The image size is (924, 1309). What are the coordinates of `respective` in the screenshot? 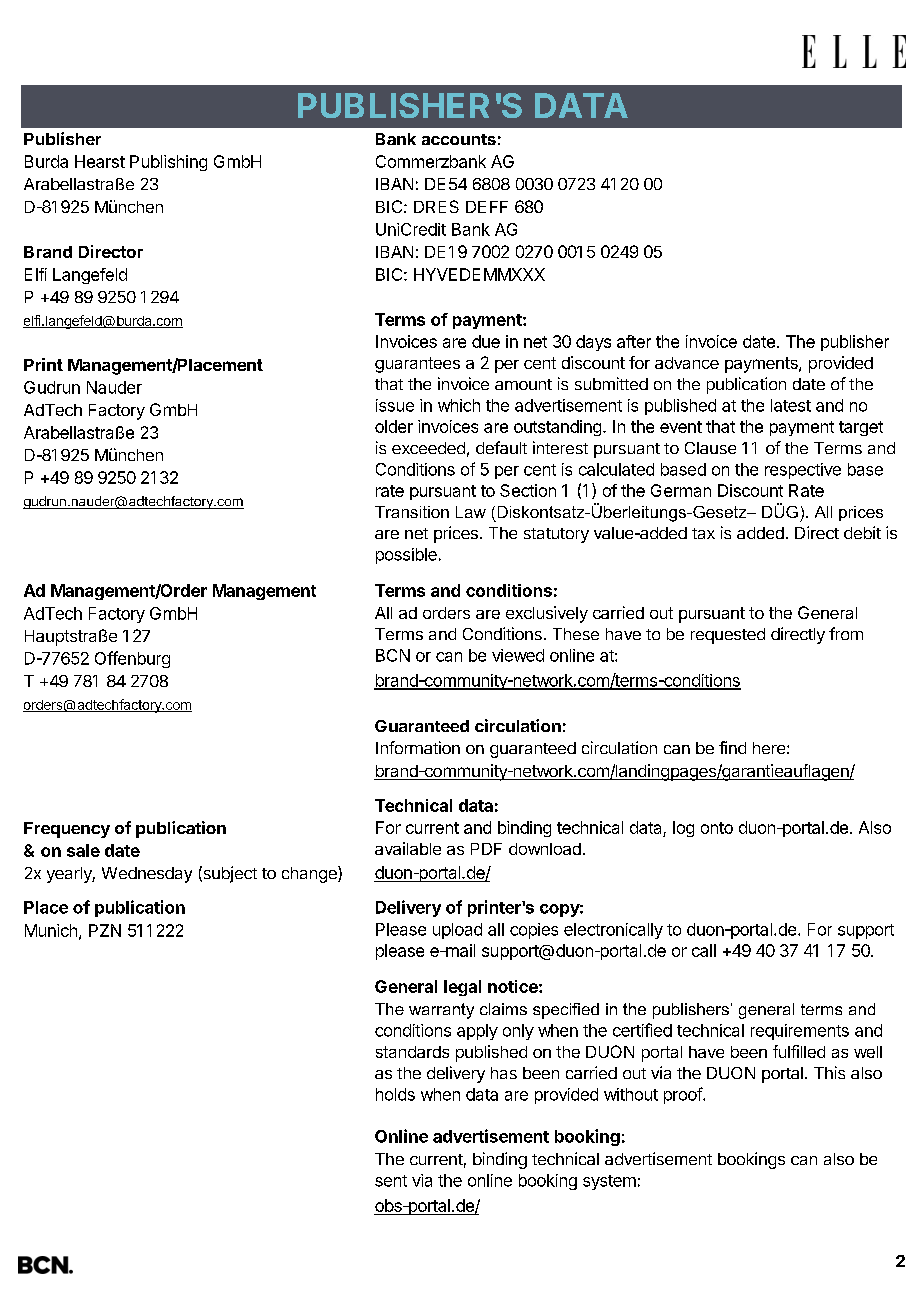 It's located at (803, 471).
